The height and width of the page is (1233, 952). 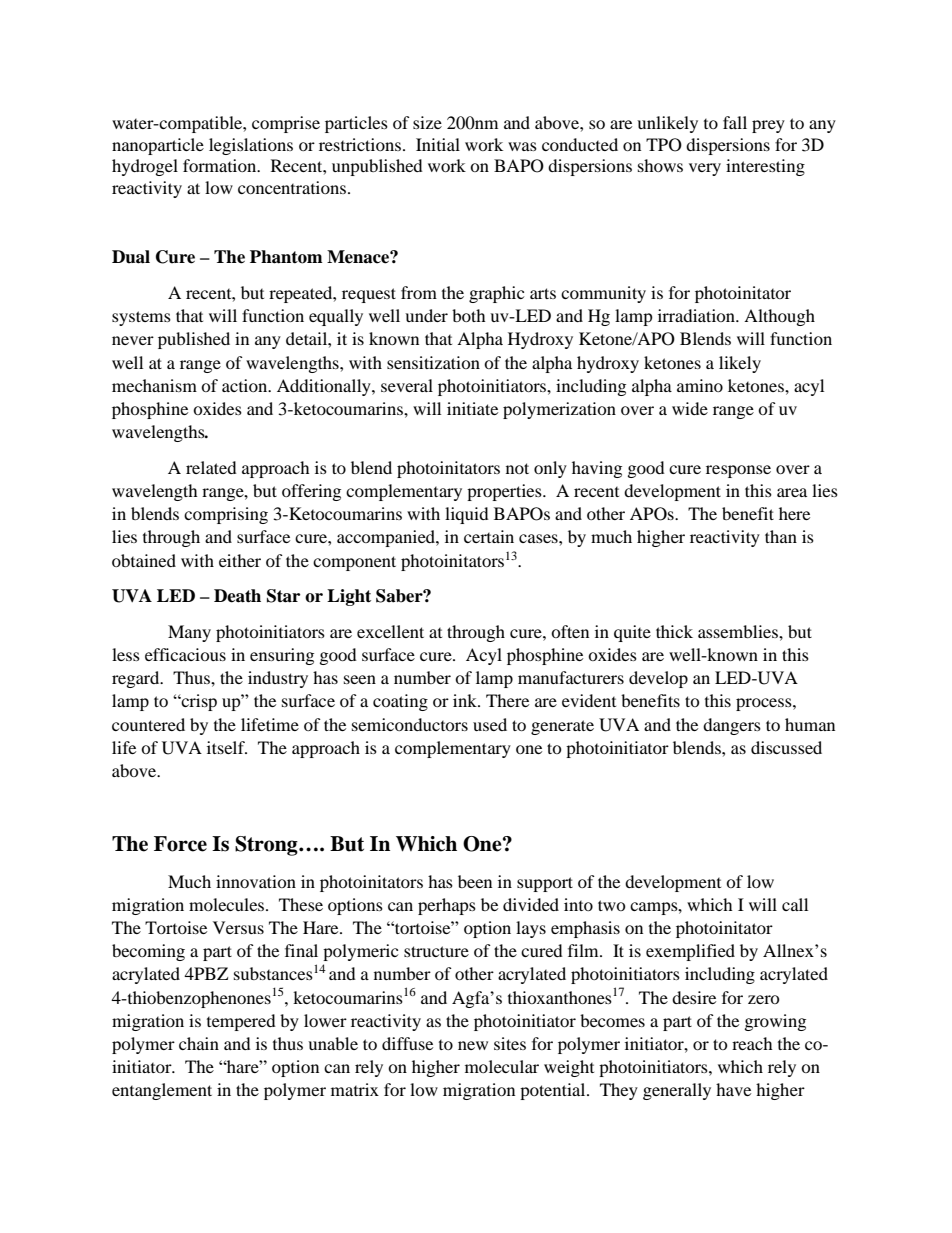 What do you see at coordinates (472, 408) in the page?
I see `initiate` at bounding box center [472, 408].
